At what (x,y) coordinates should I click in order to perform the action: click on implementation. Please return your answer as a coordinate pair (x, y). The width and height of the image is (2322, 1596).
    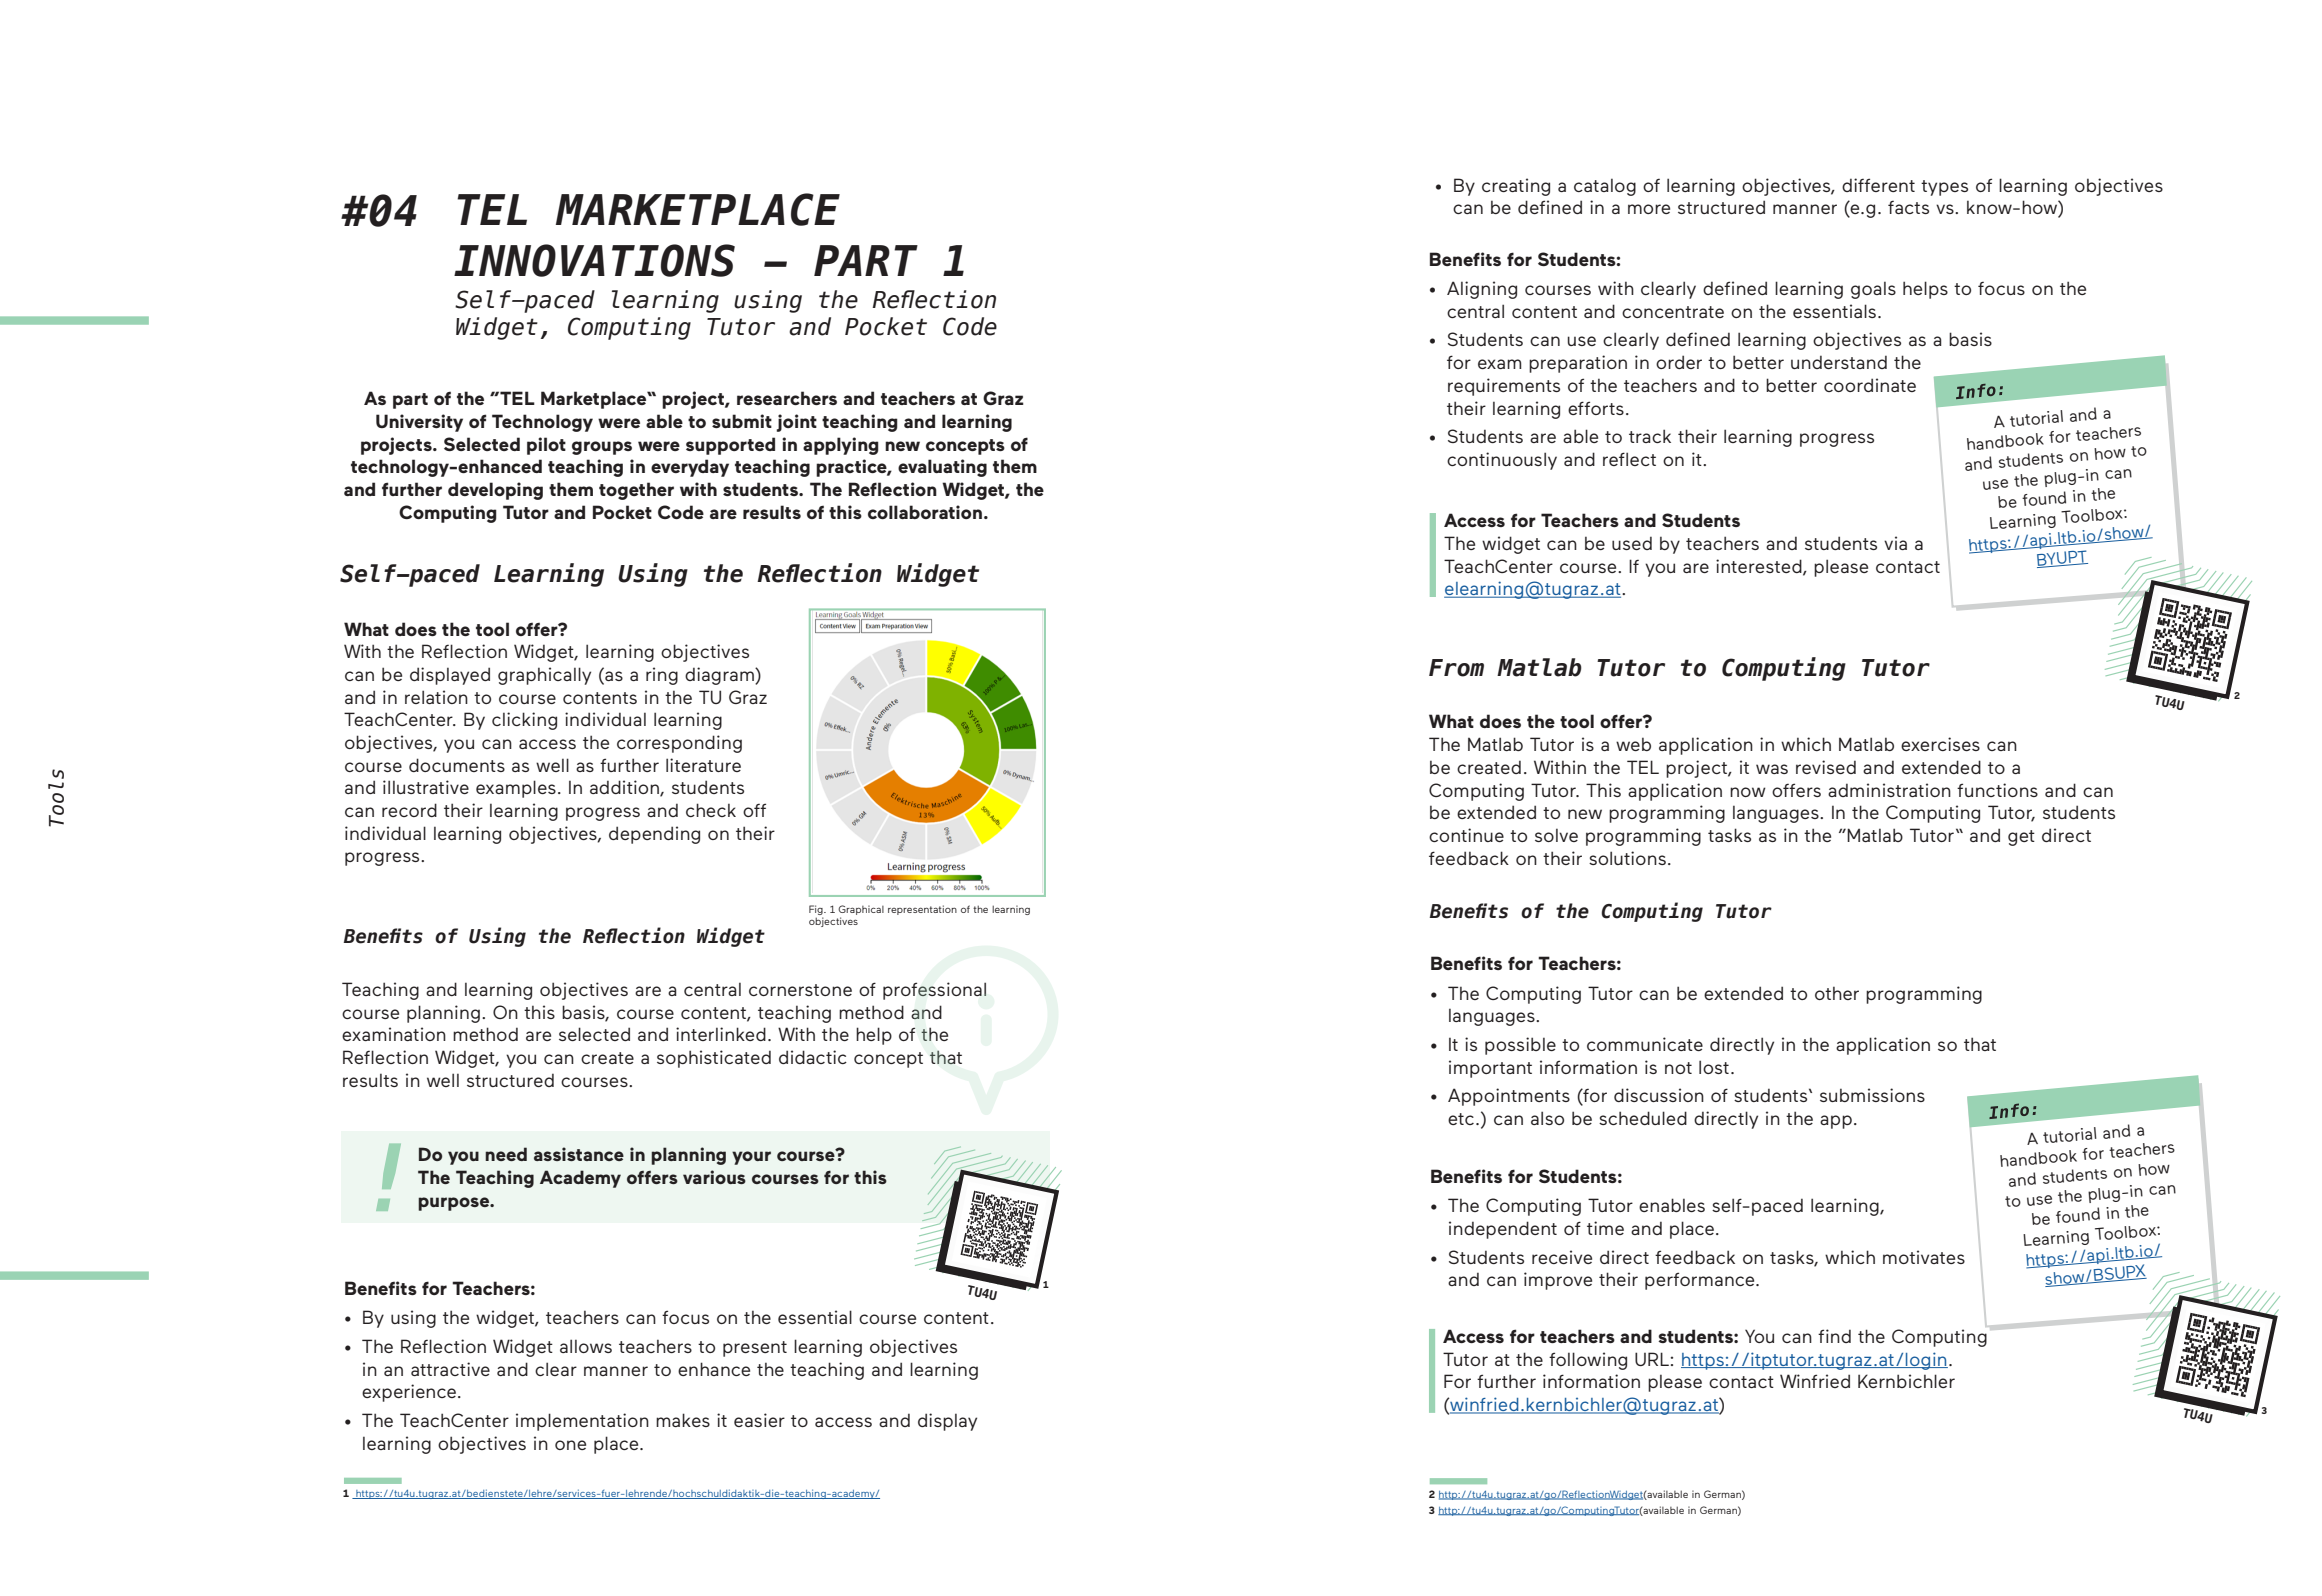
    Looking at the image, I should click on (582, 1422).
